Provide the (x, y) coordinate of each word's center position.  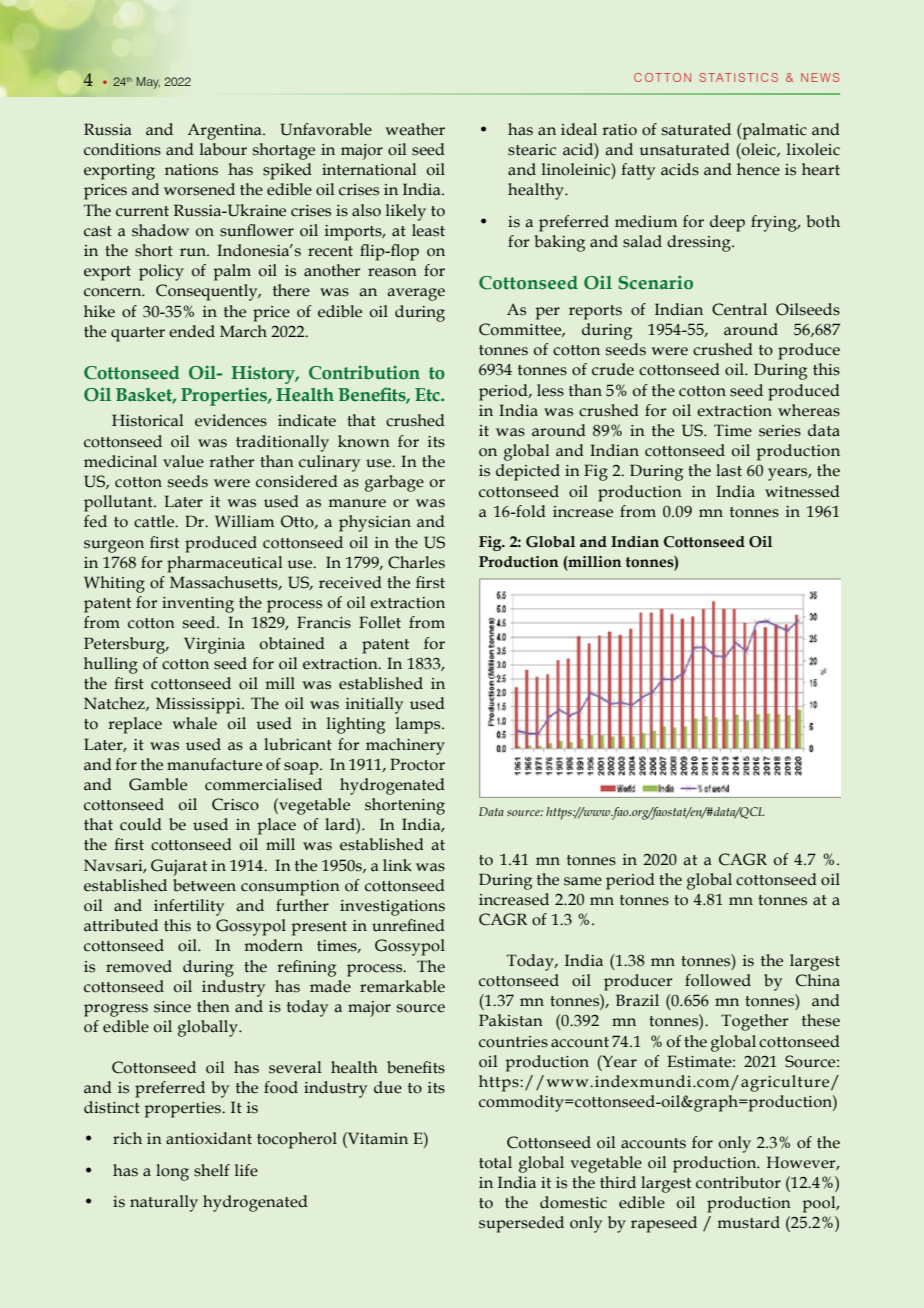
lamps (419, 725)
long (172, 1172)
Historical (148, 420)
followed (718, 980)
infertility (189, 907)
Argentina (225, 131)
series (780, 431)
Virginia (214, 645)
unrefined (408, 925)
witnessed (802, 491)
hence (758, 169)
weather (415, 129)
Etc (428, 395)
